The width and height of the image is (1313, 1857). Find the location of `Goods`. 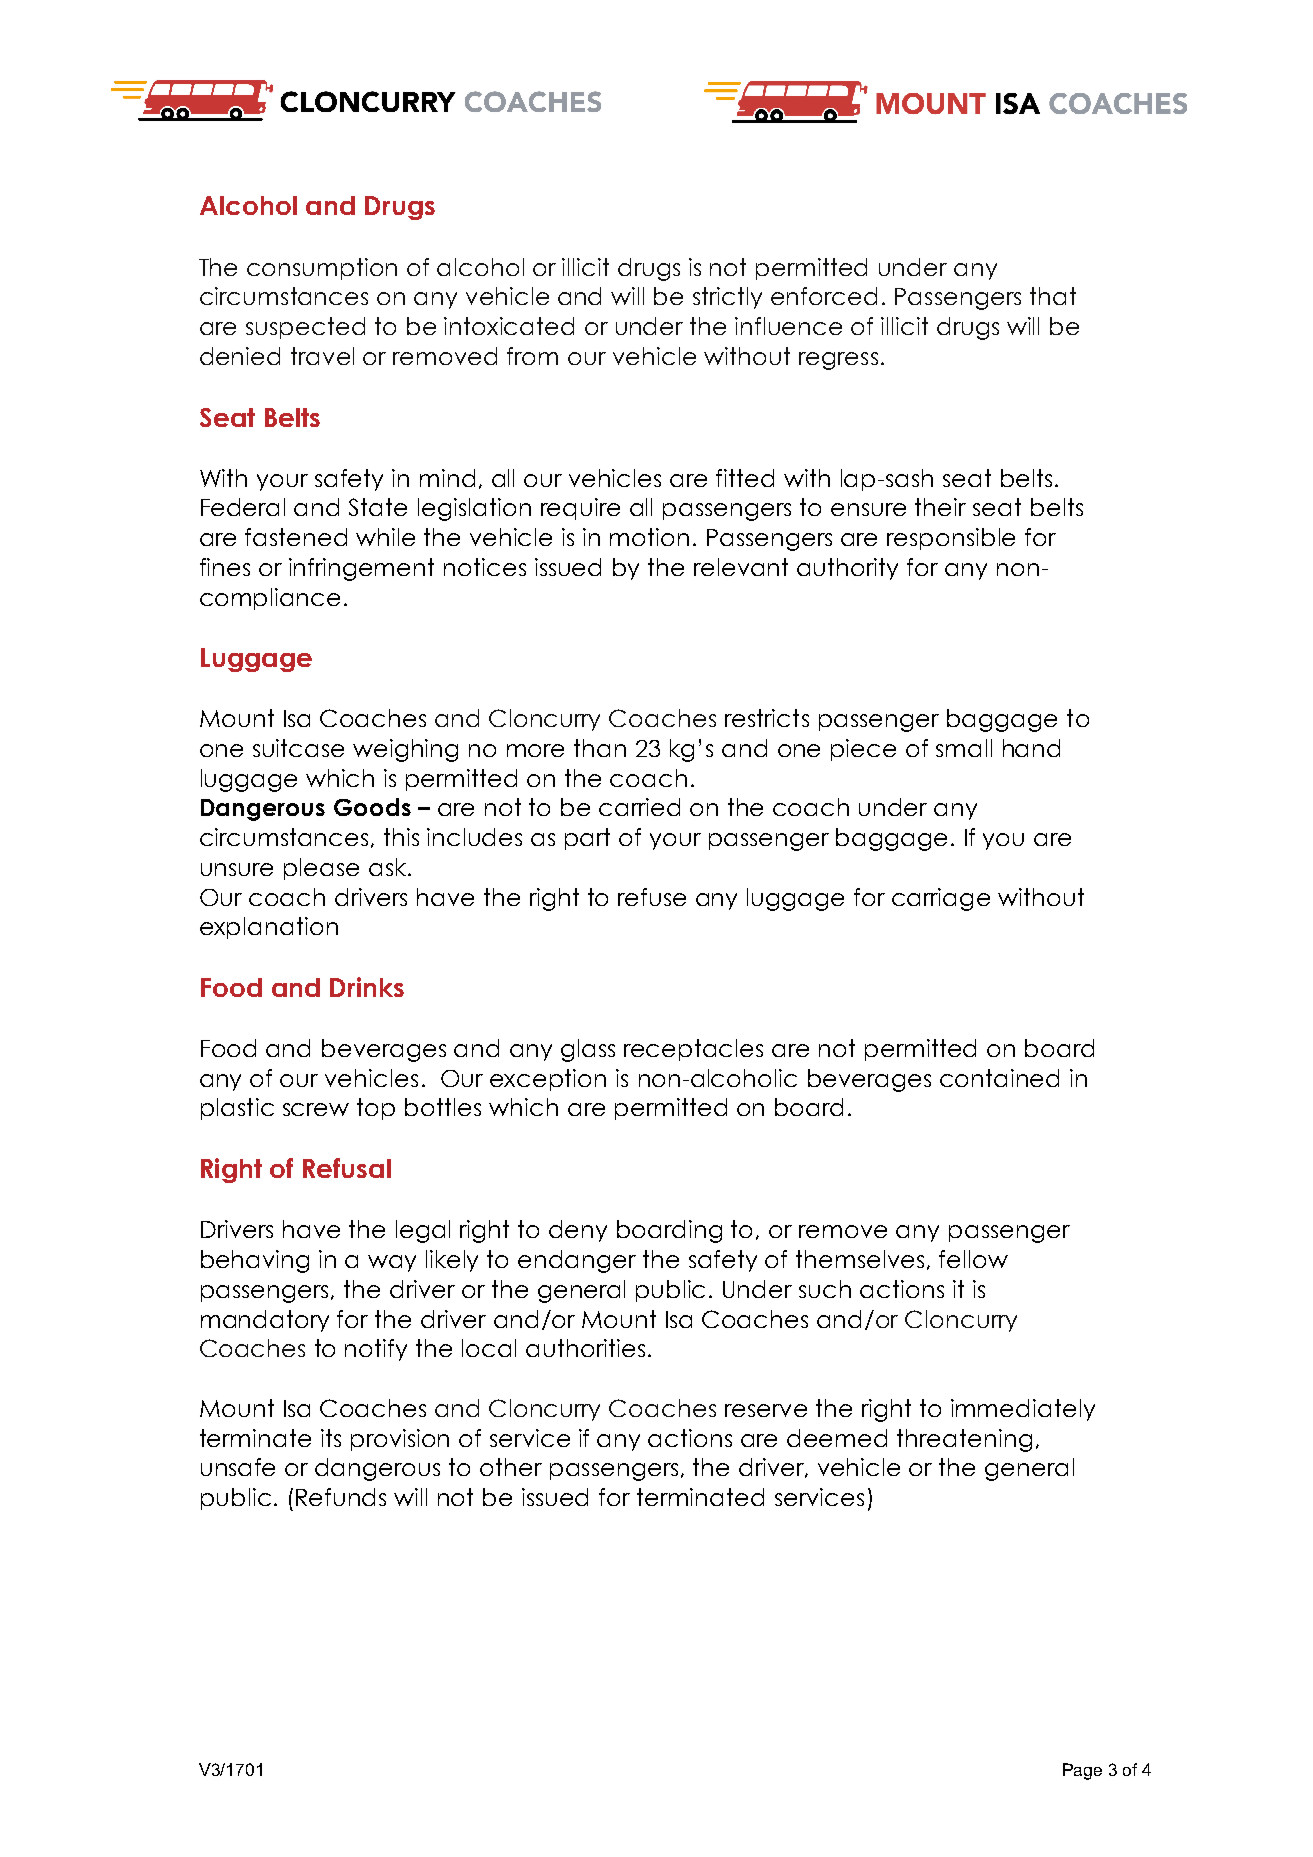

Goods is located at coordinates (372, 807).
